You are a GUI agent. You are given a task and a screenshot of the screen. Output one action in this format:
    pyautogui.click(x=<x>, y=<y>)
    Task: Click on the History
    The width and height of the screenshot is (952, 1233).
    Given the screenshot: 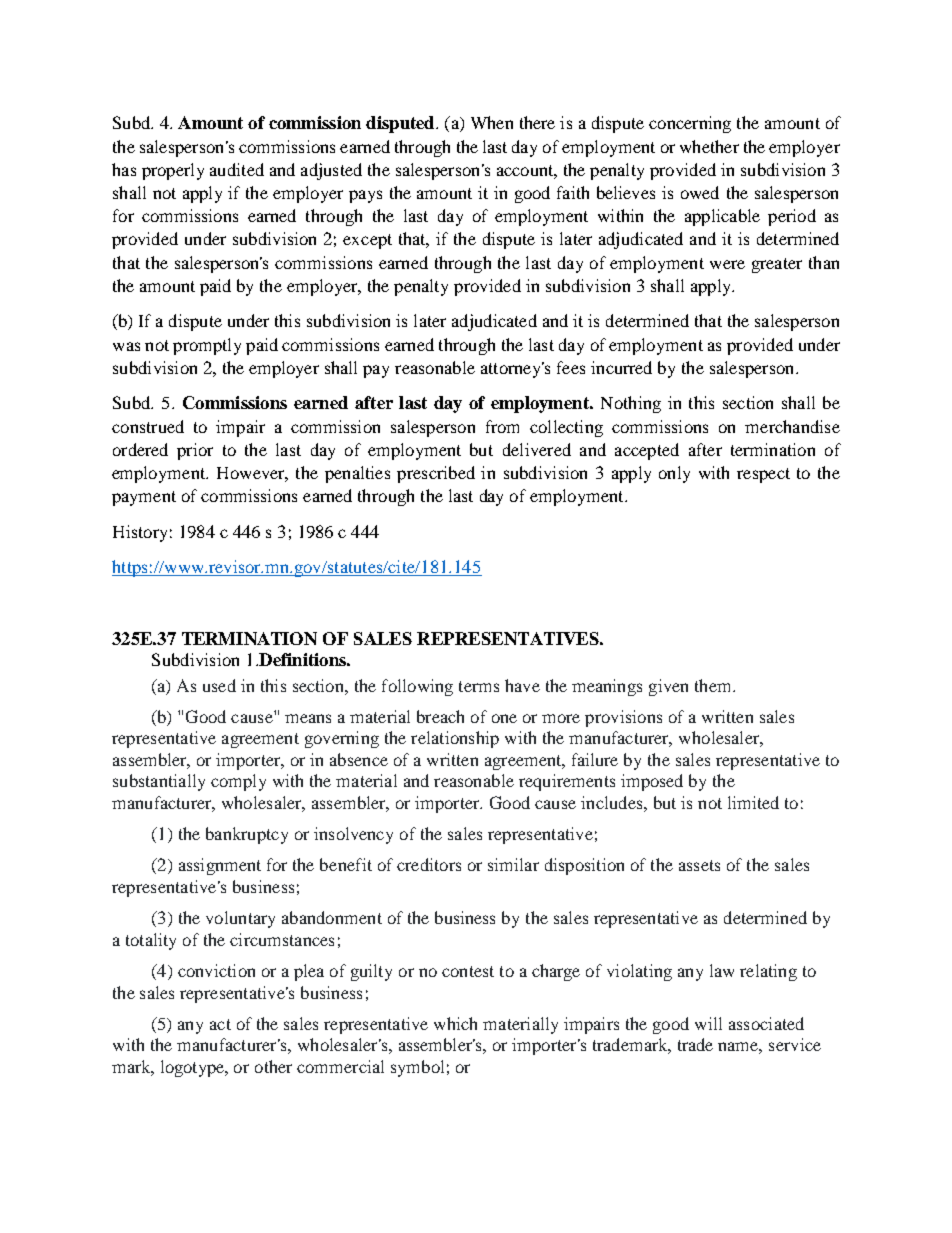 What is the action you would take?
    pyautogui.click(x=140, y=533)
